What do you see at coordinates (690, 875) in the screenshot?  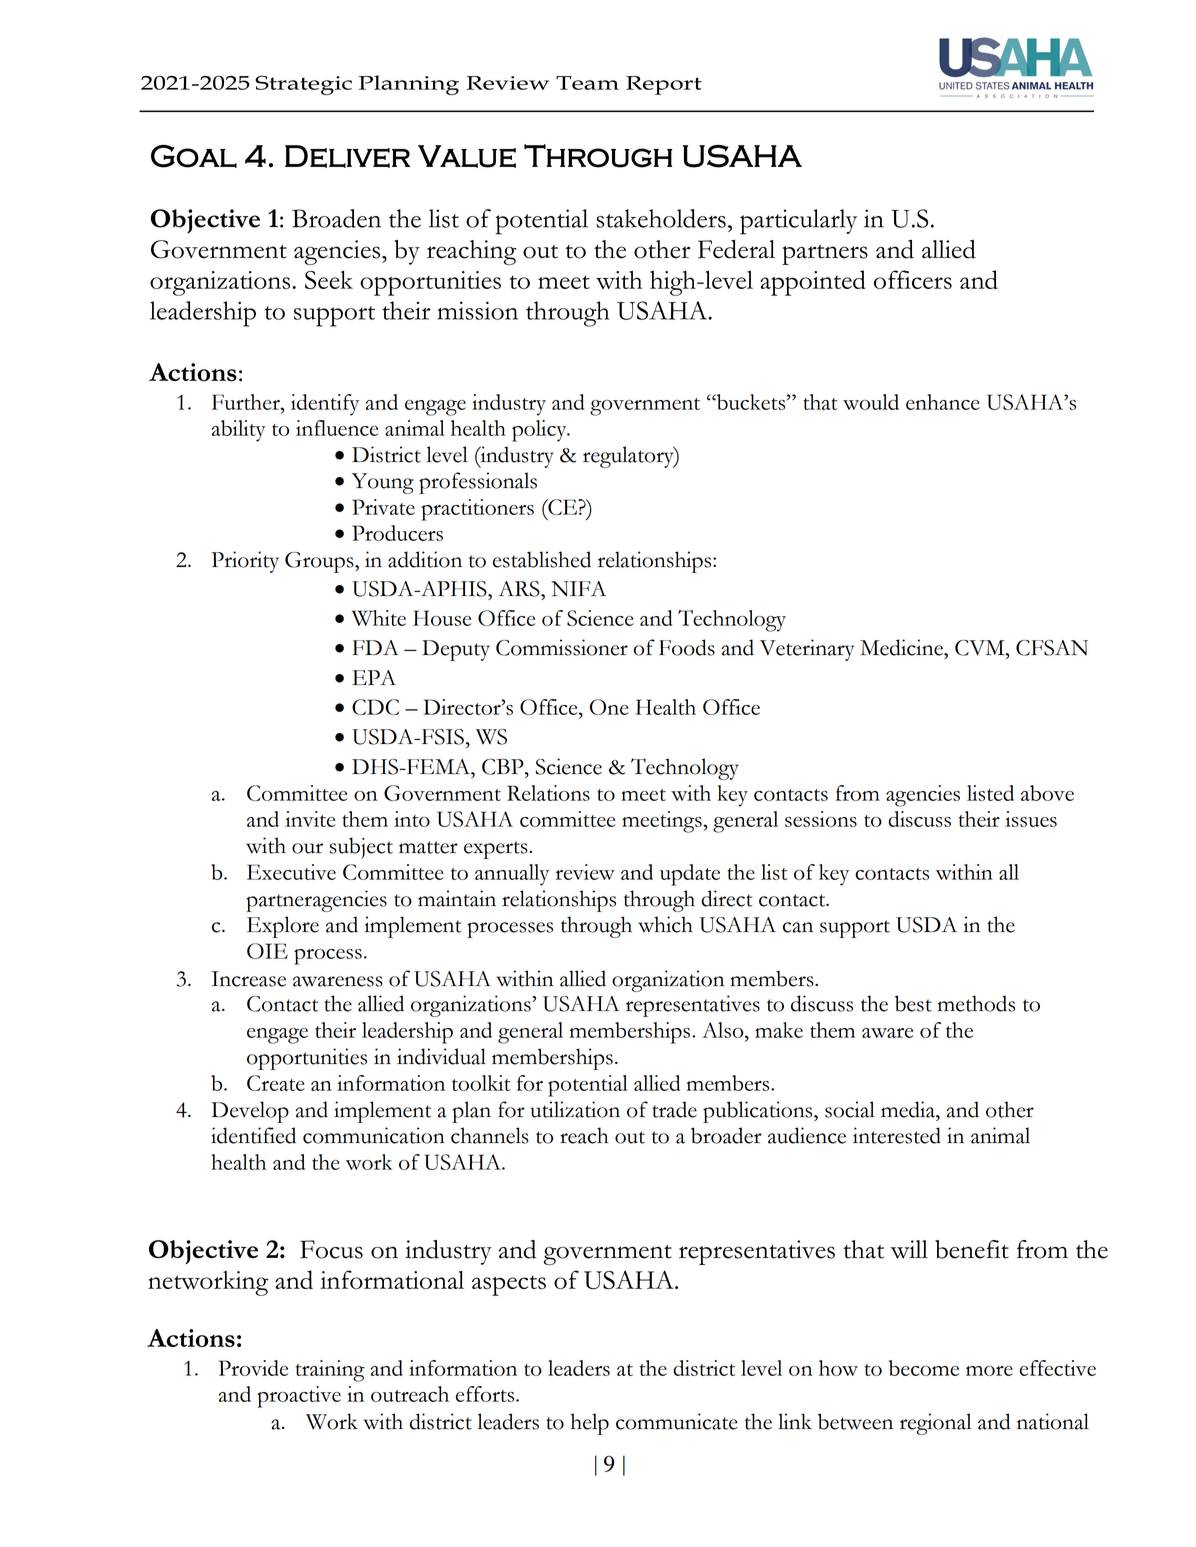 I see `update` at bounding box center [690, 875].
